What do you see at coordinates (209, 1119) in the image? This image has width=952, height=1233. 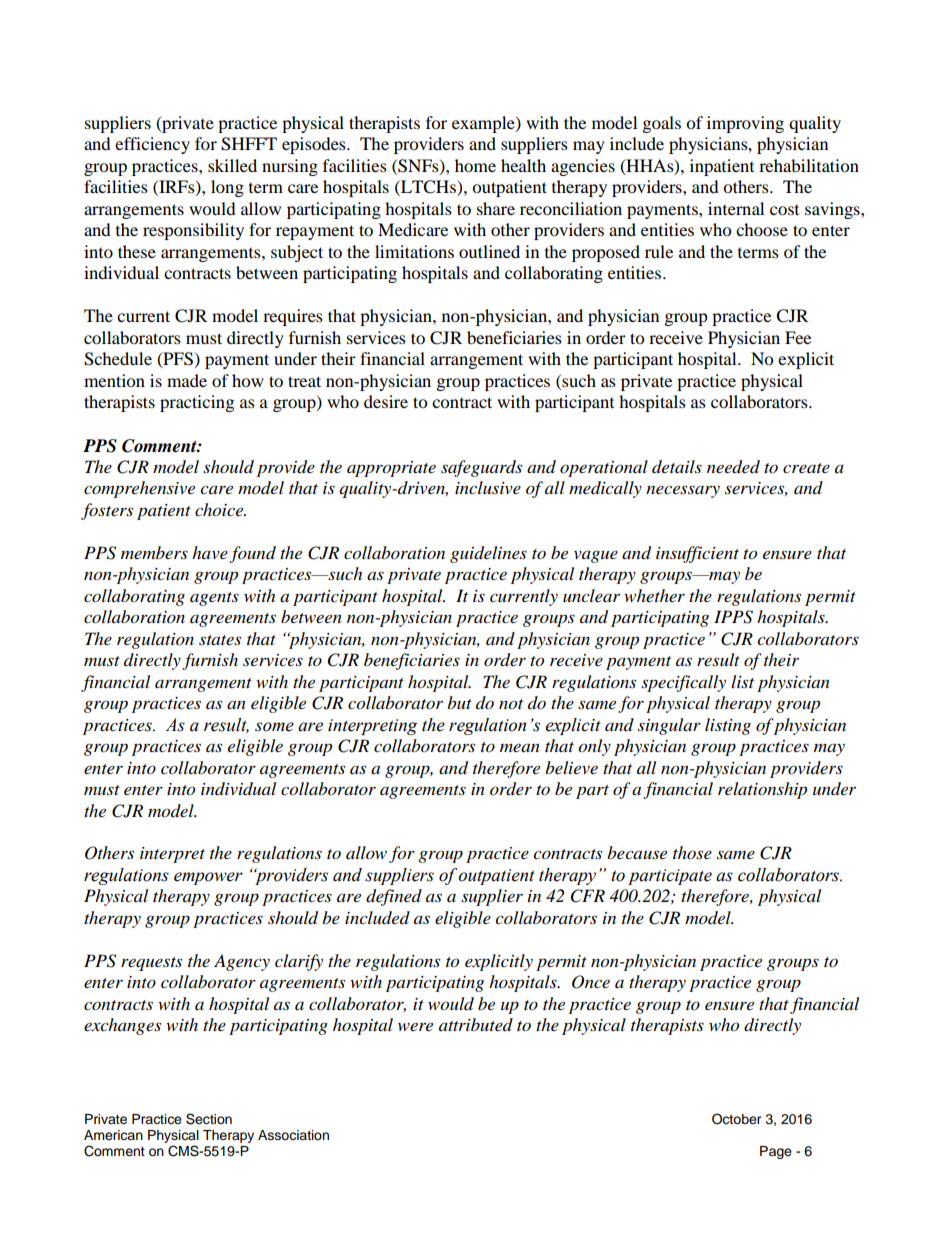 I see `Section` at bounding box center [209, 1119].
